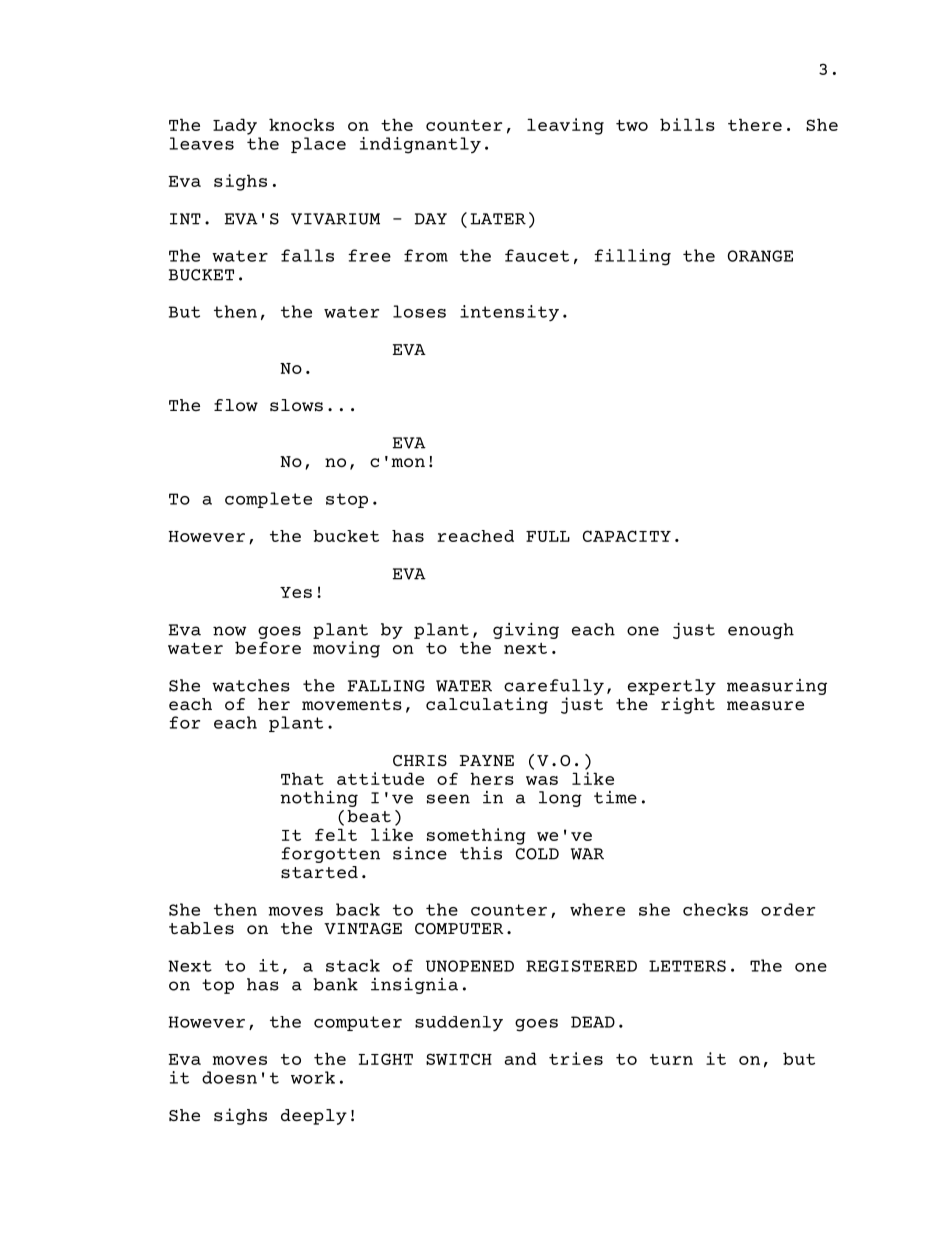 This screenshot has width=952, height=1233. Describe the element at coordinates (313, 1077) in the screenshot. I see `work` at that location.
